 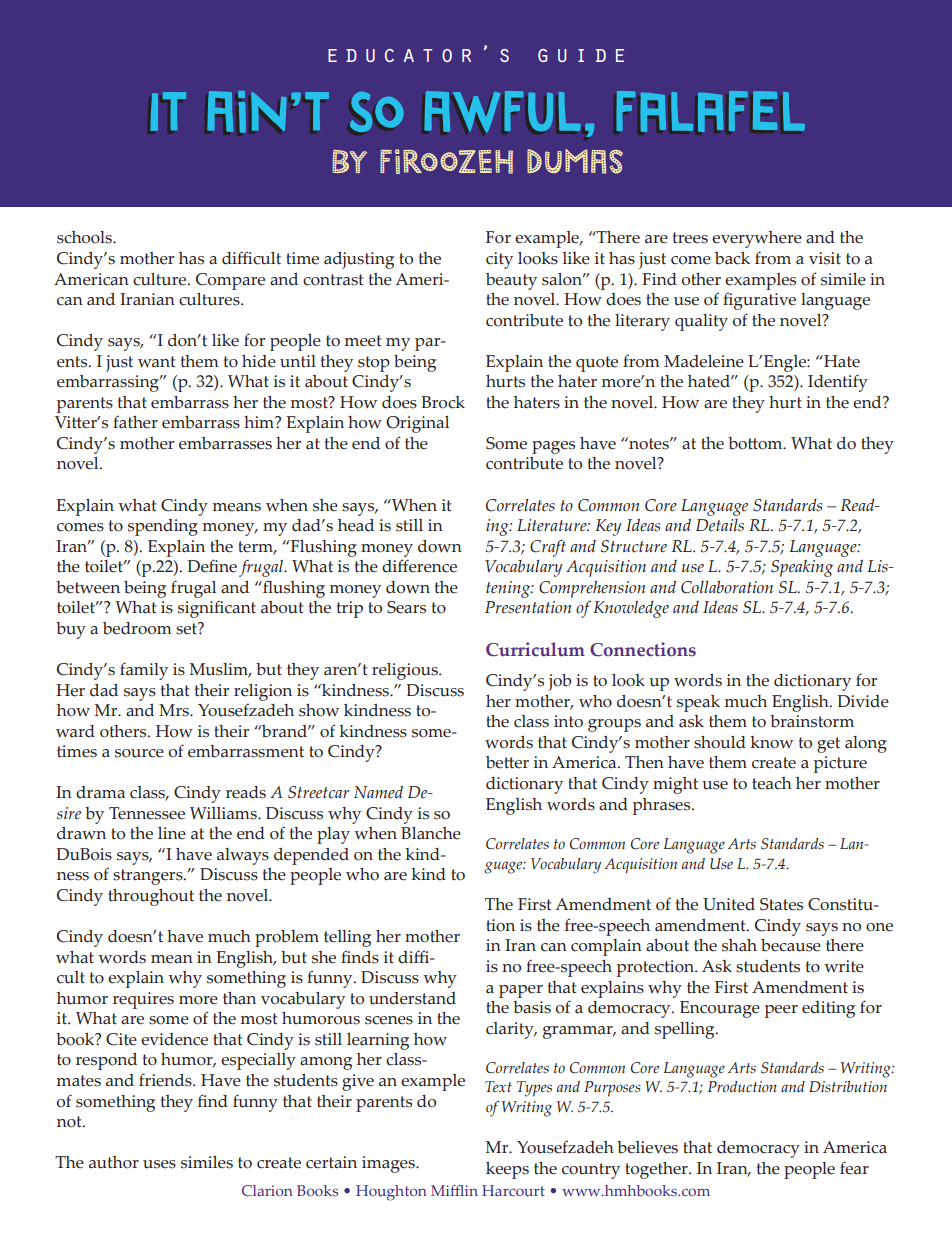 What do you see at coordinates (781, 904) in the screenshot?
I see `States` at bounding box center [781, 904].
